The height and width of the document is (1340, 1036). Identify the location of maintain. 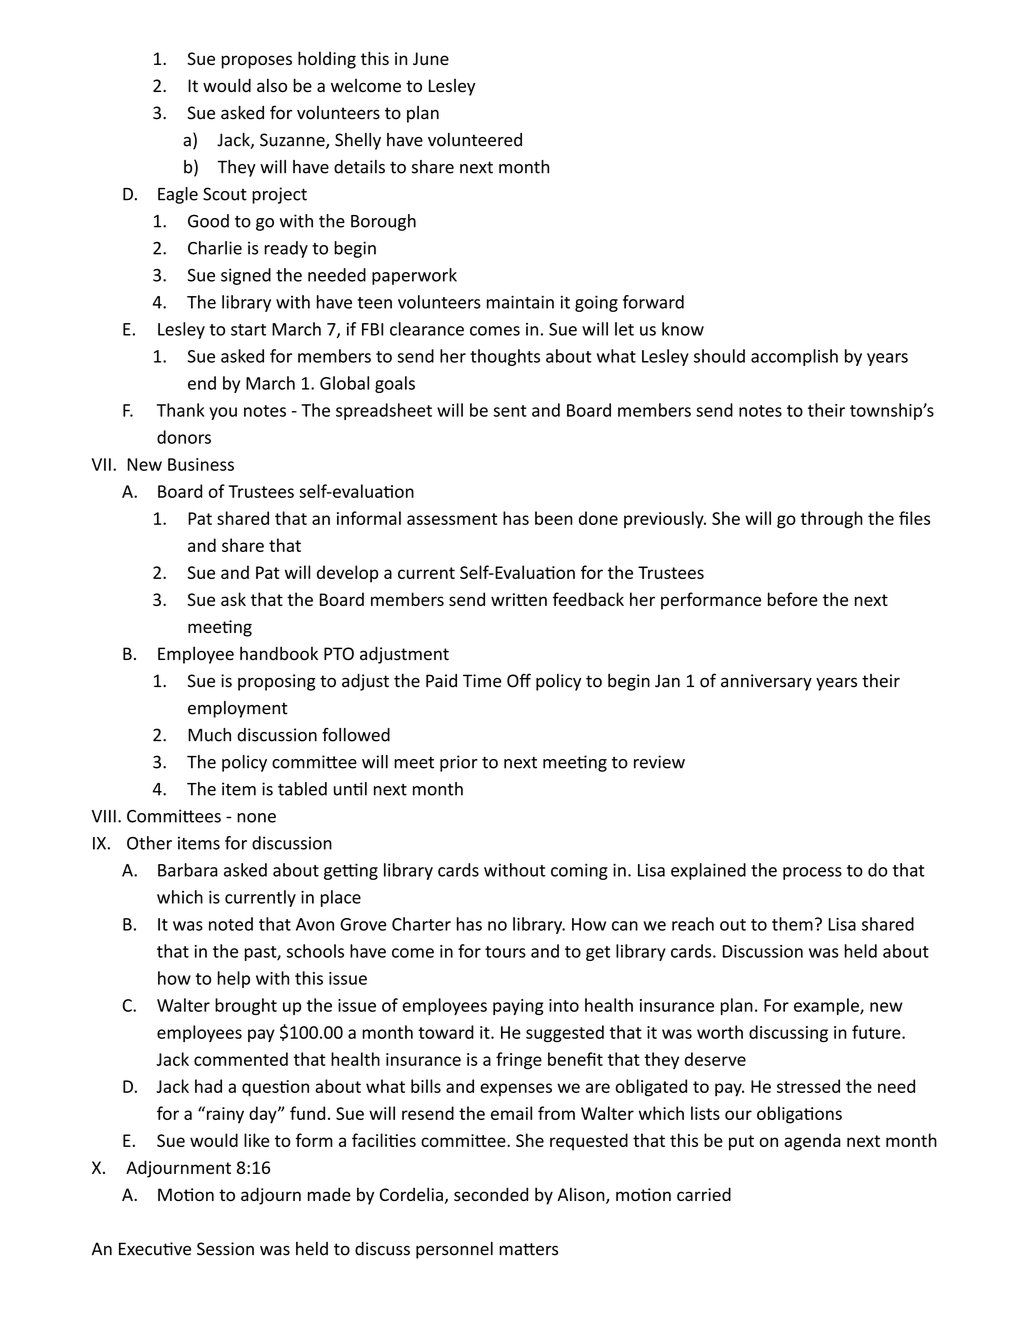
(520, 302).
